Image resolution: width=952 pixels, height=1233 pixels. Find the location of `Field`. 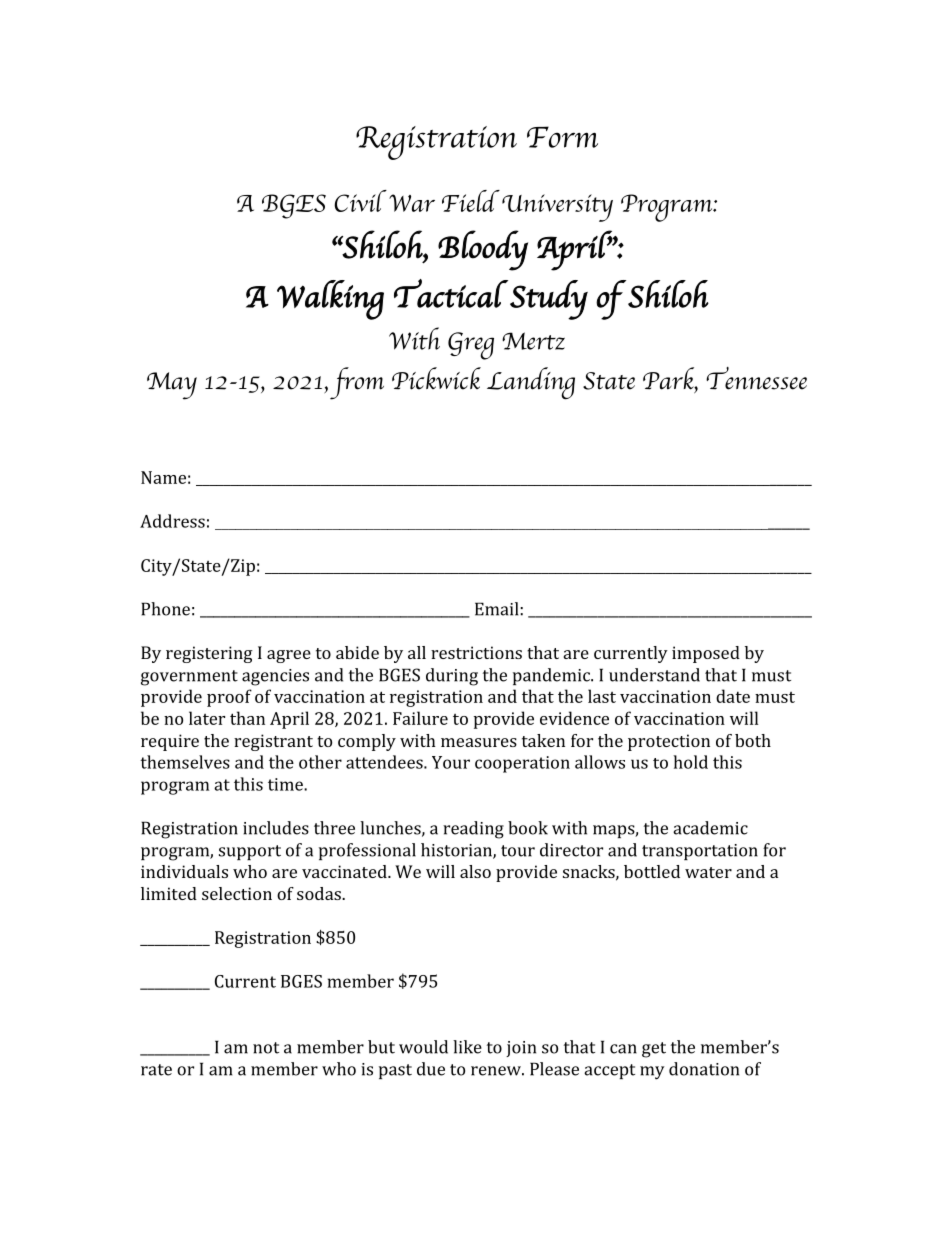

Field is located at coordinates (471, 201).
